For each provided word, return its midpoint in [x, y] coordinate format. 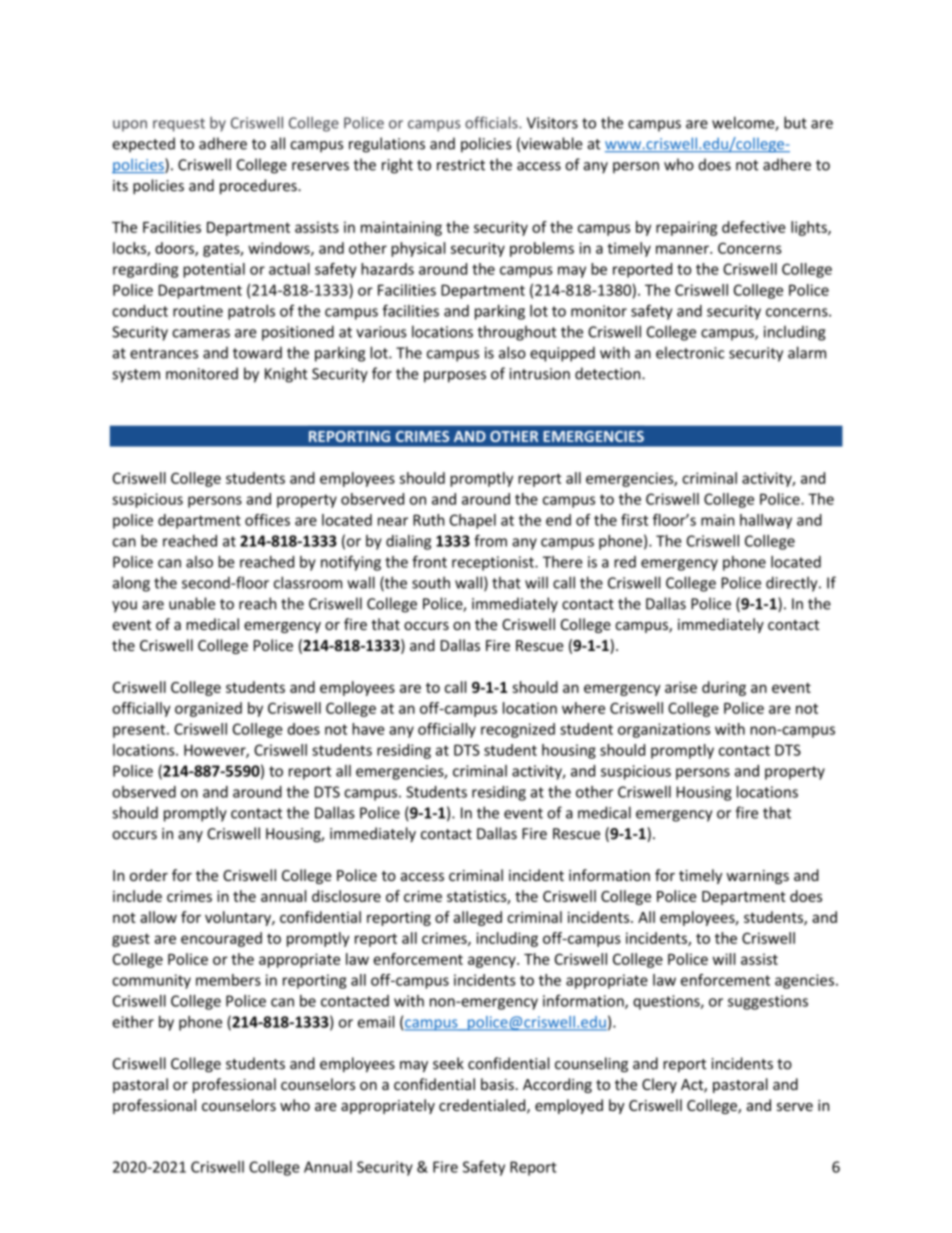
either [133, 1022]
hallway [766, 521]
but [795, 122]
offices [267, 520]
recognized [518, 730]
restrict [461, 165]
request [179, 125]
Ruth [428, 520]
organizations [664, 730]
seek [448, 1063]
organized [208, 709]
